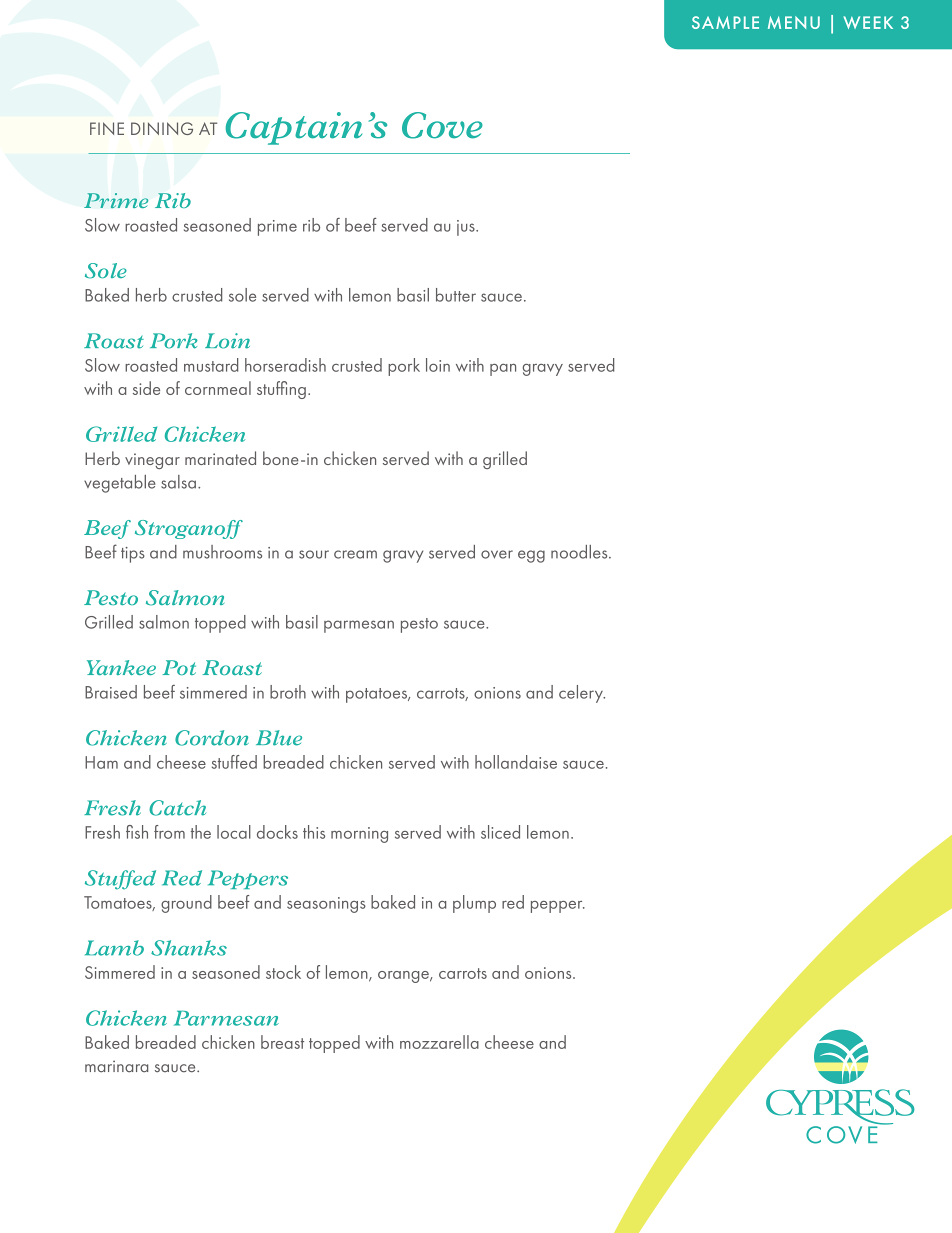  Describe the element at coordinates (220, 458) in the image. I see `marinated` at that location.
